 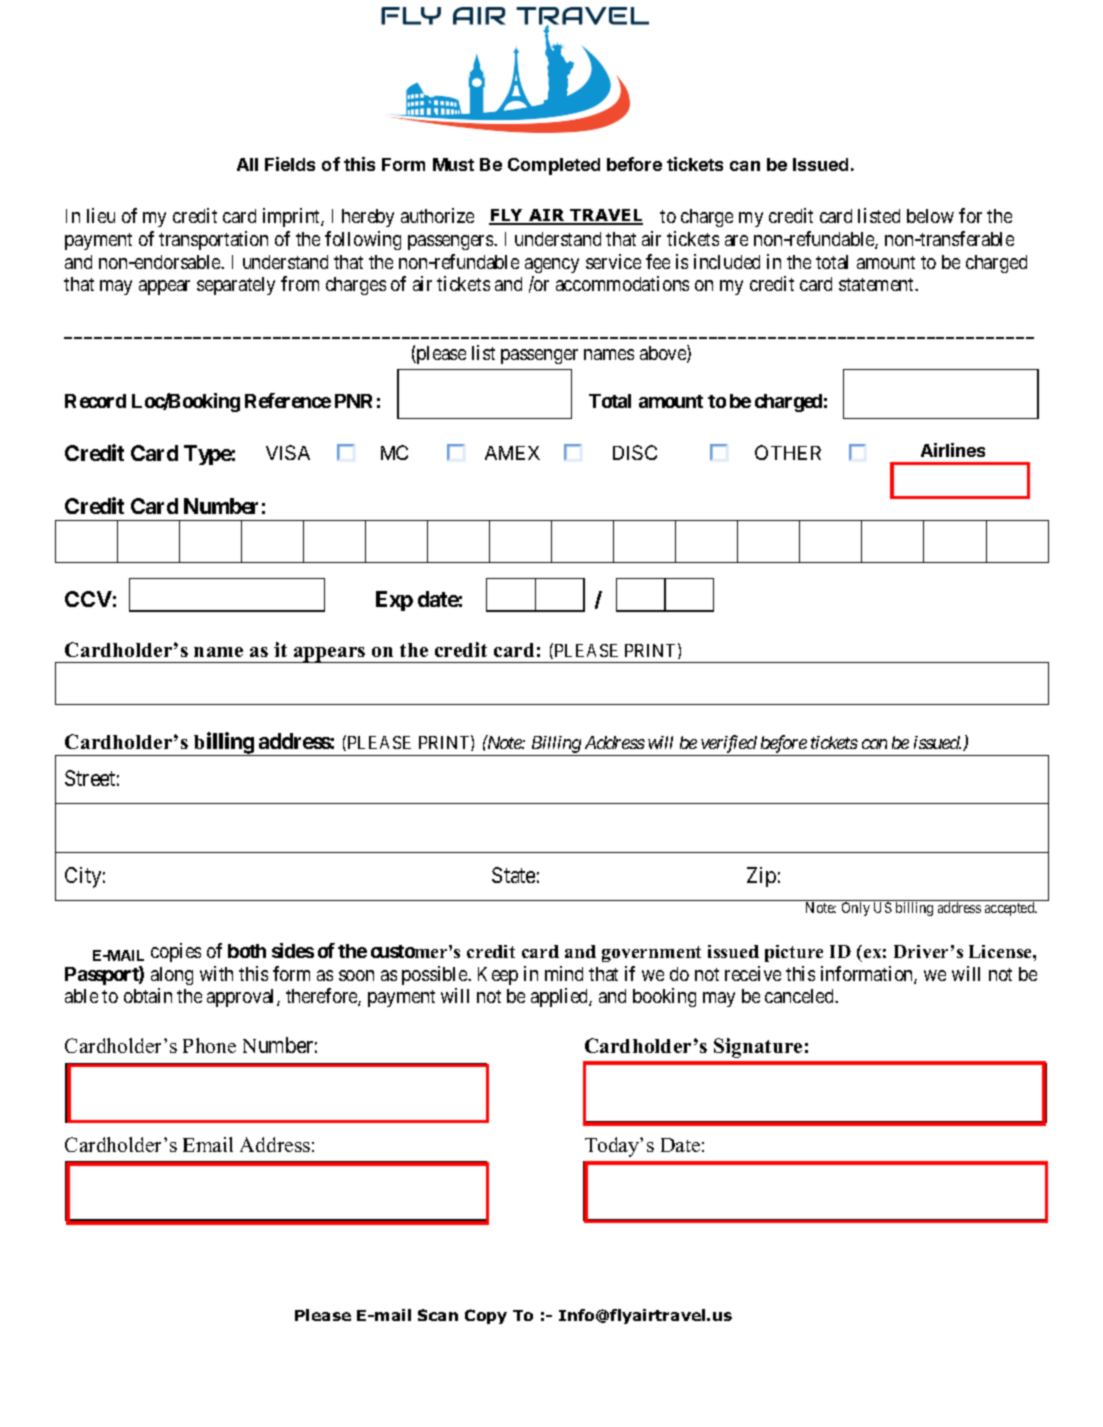 What do you see at coordinates (856, 909) in the screenshot?
I see `Only` at bounding box center [856, 909].
